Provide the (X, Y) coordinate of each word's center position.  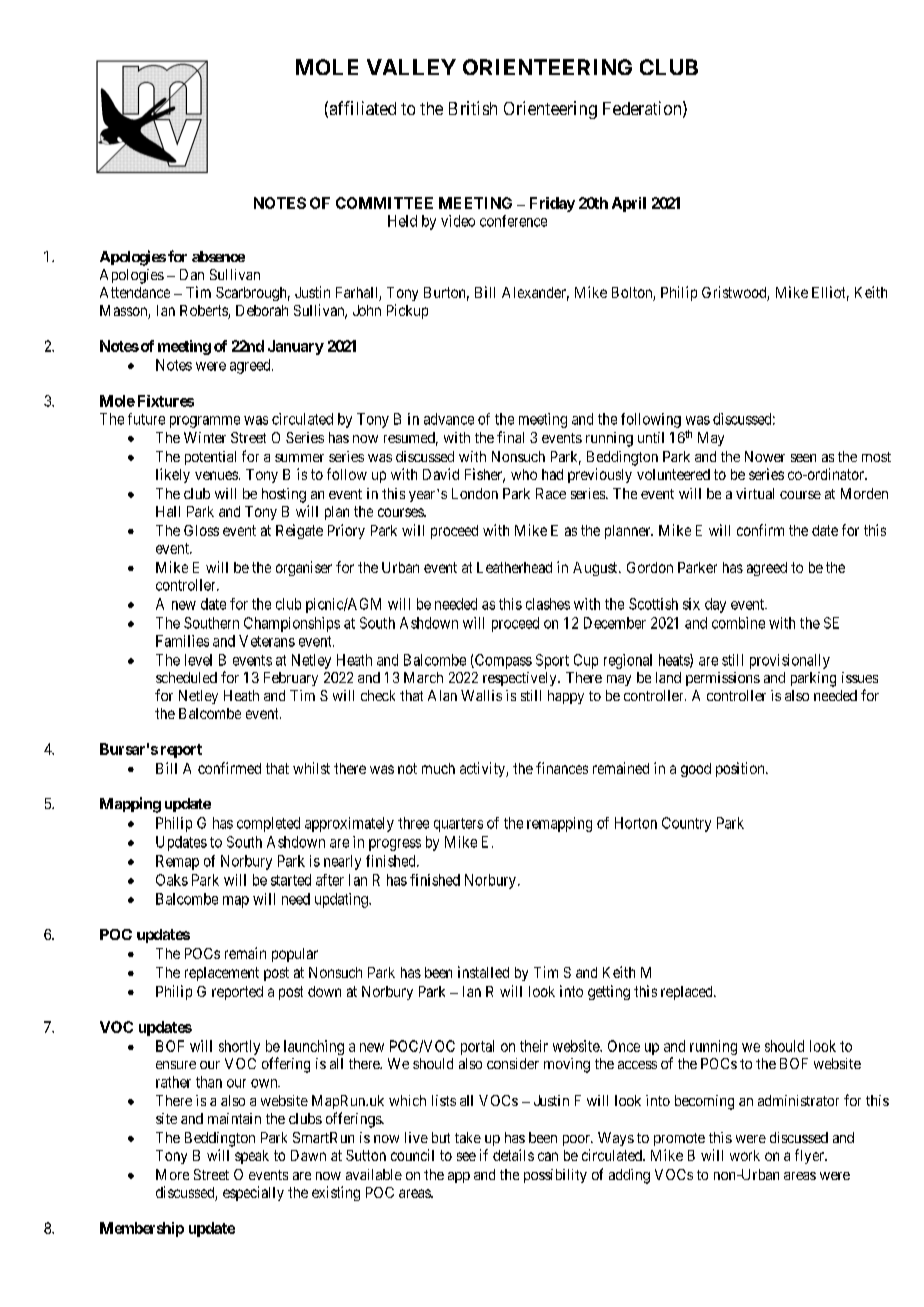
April (629, 204)
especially (253, 1193)
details (513, 1155)
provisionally (790, 661)
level (198, 660)
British (473, 108)
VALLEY (411, 67)
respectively (521, 679)
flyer (810, 1156)
